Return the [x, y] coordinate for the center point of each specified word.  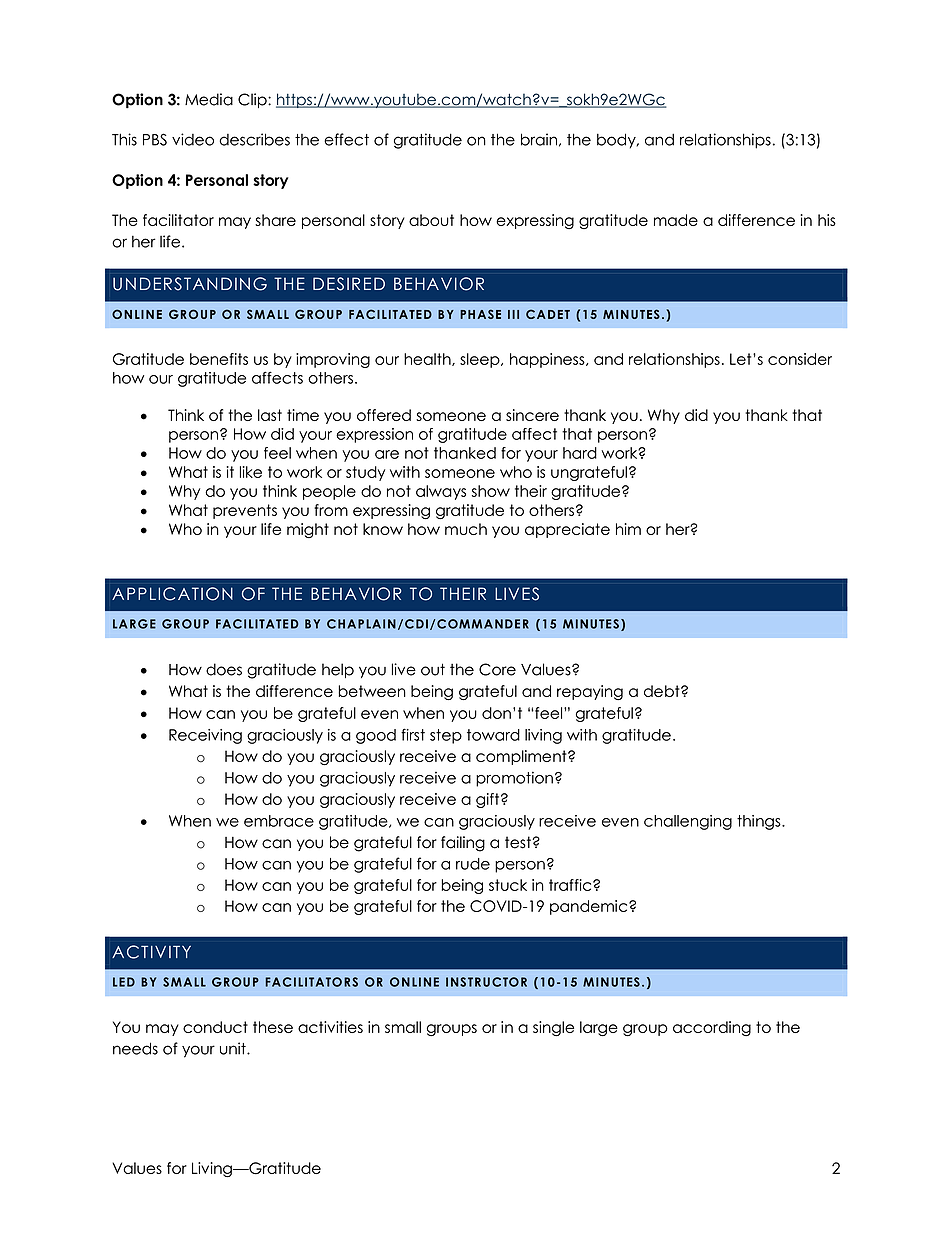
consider [800, 359]
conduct [215, 1027]
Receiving [205, 736]
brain [539, 139]
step [446, 736]
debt [663, 691]
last [270, 415]
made [676, 220]
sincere [532, 415]
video [193, 139]
